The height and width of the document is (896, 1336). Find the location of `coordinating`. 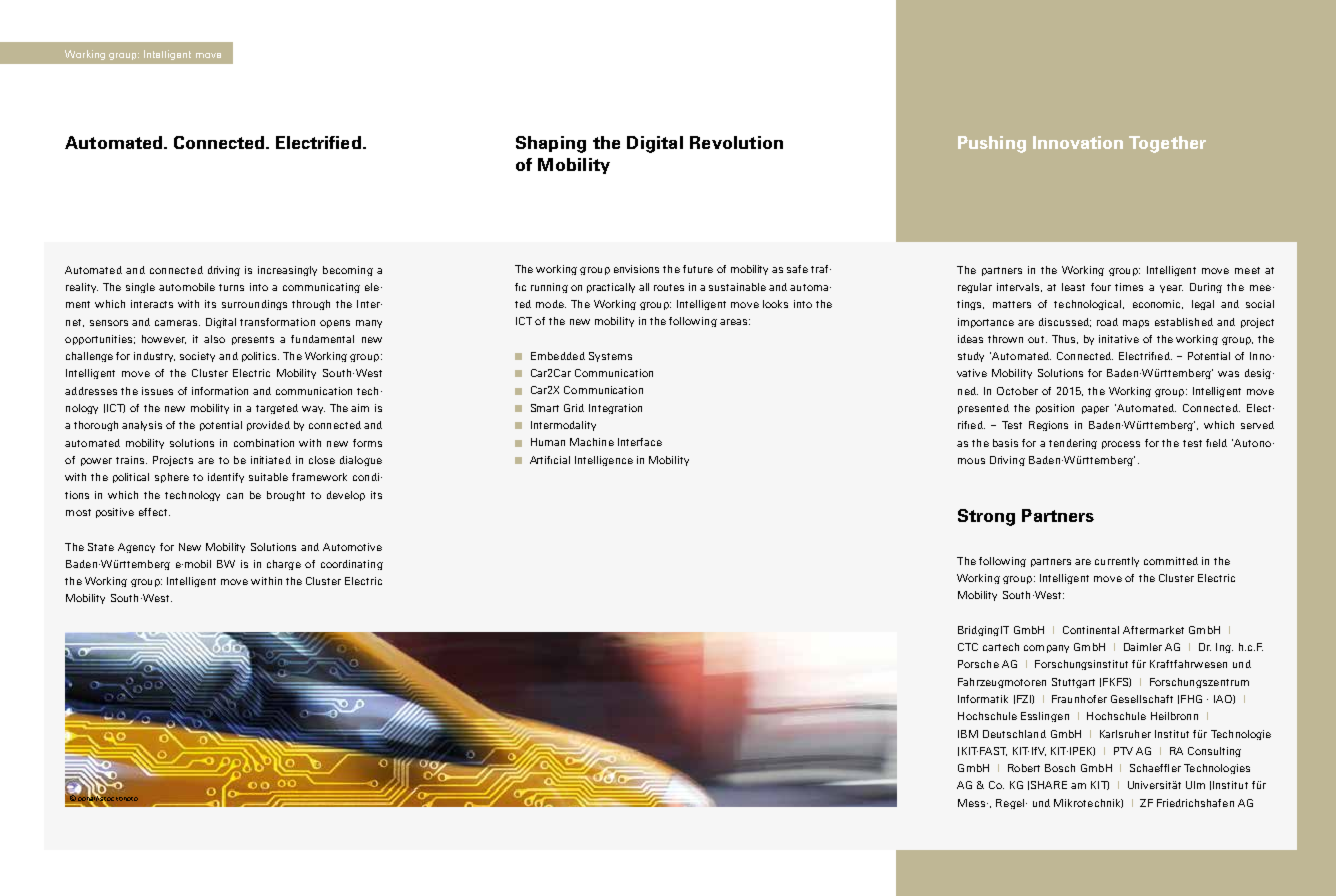

coordinating is located at coordinates (352, 565).
